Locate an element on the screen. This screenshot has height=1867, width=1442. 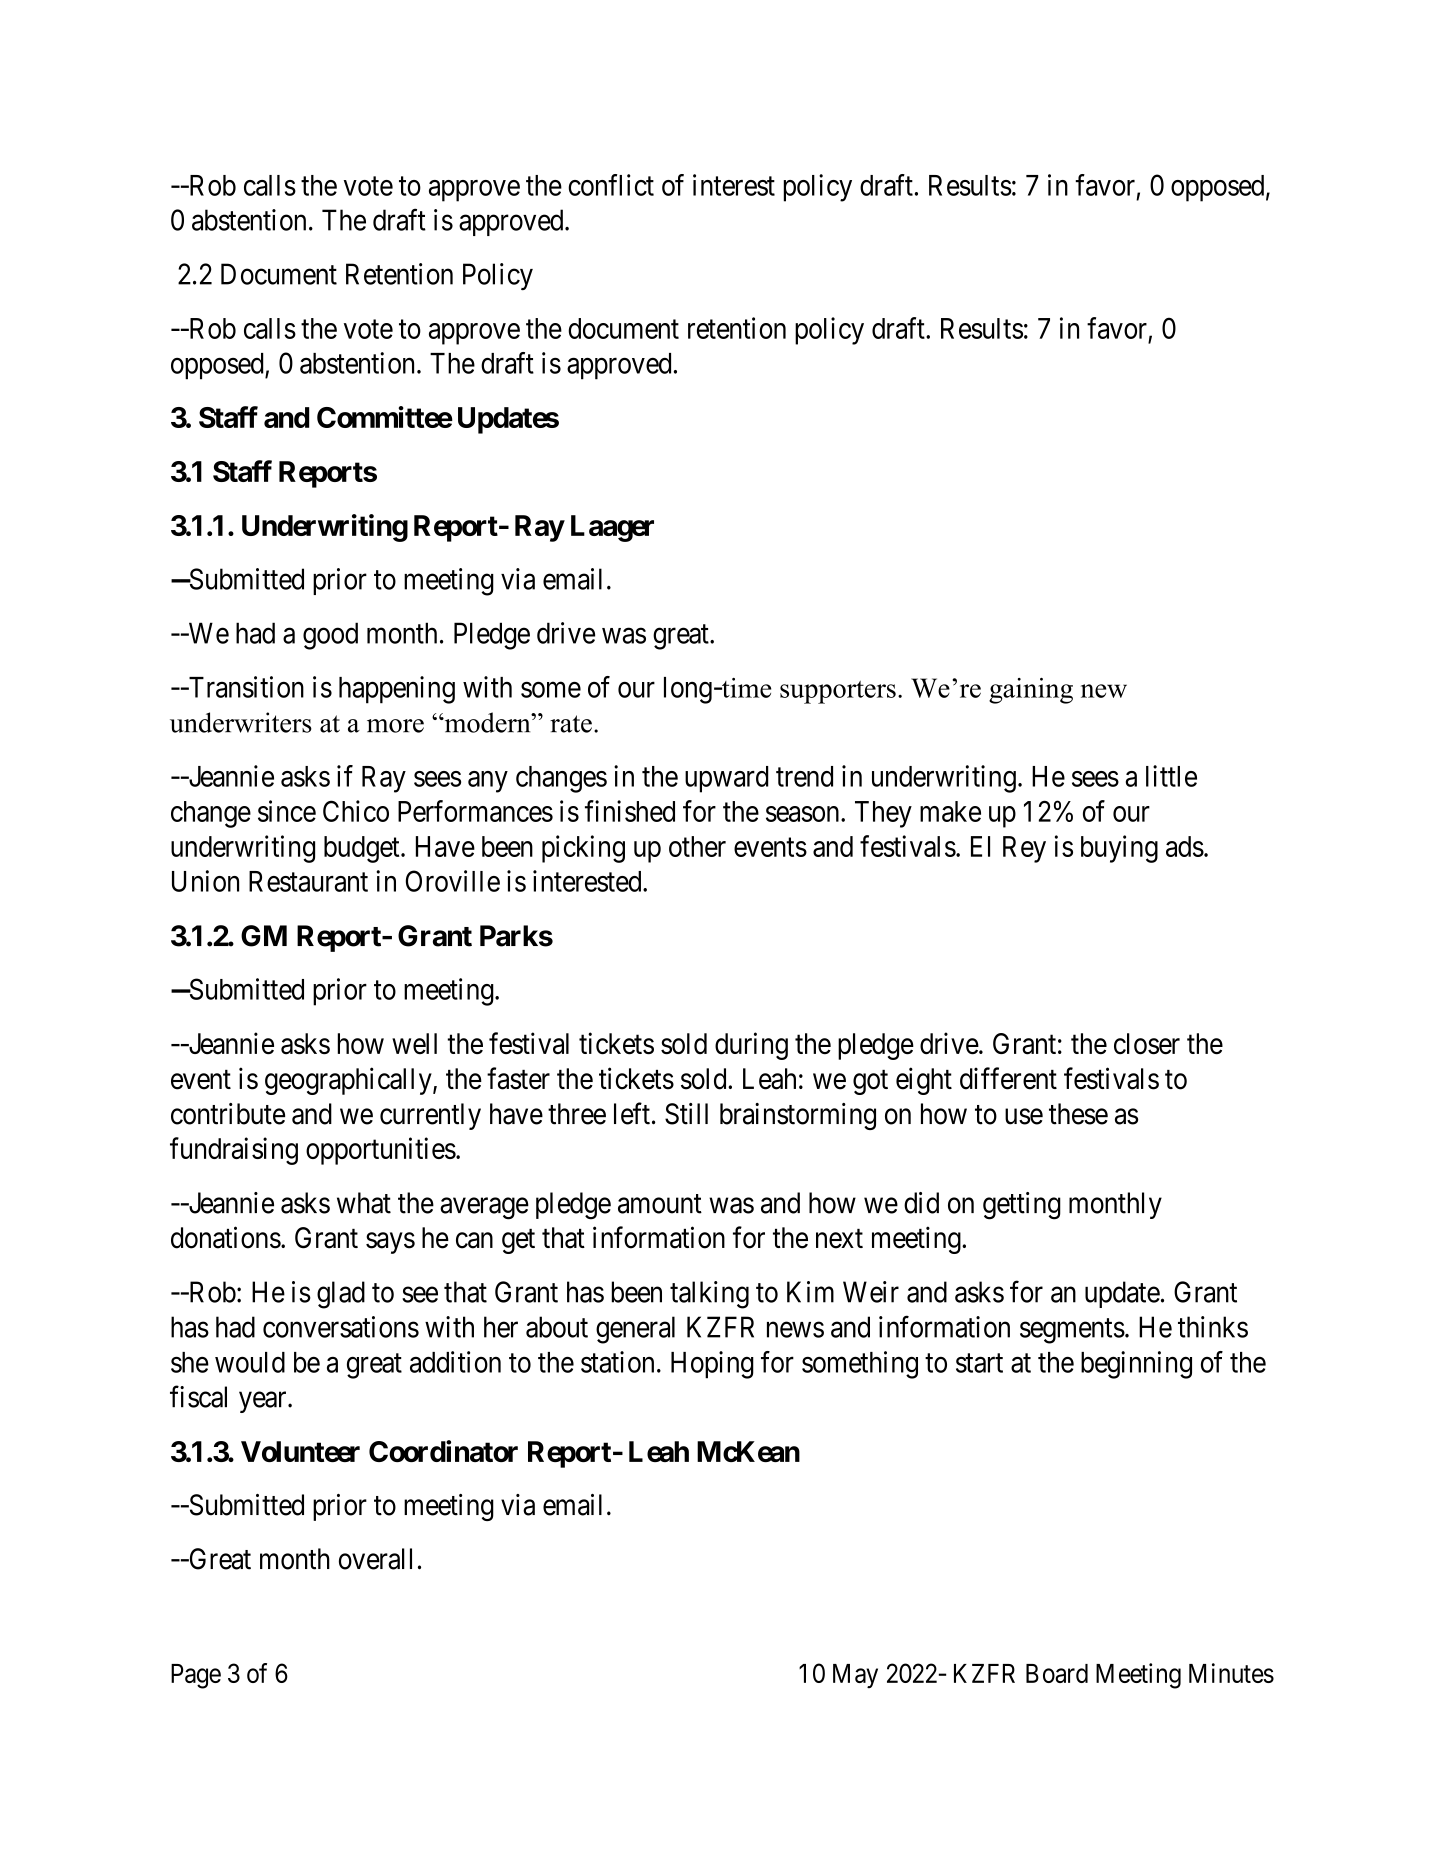
Laager is located at coordinates (612, 528).
